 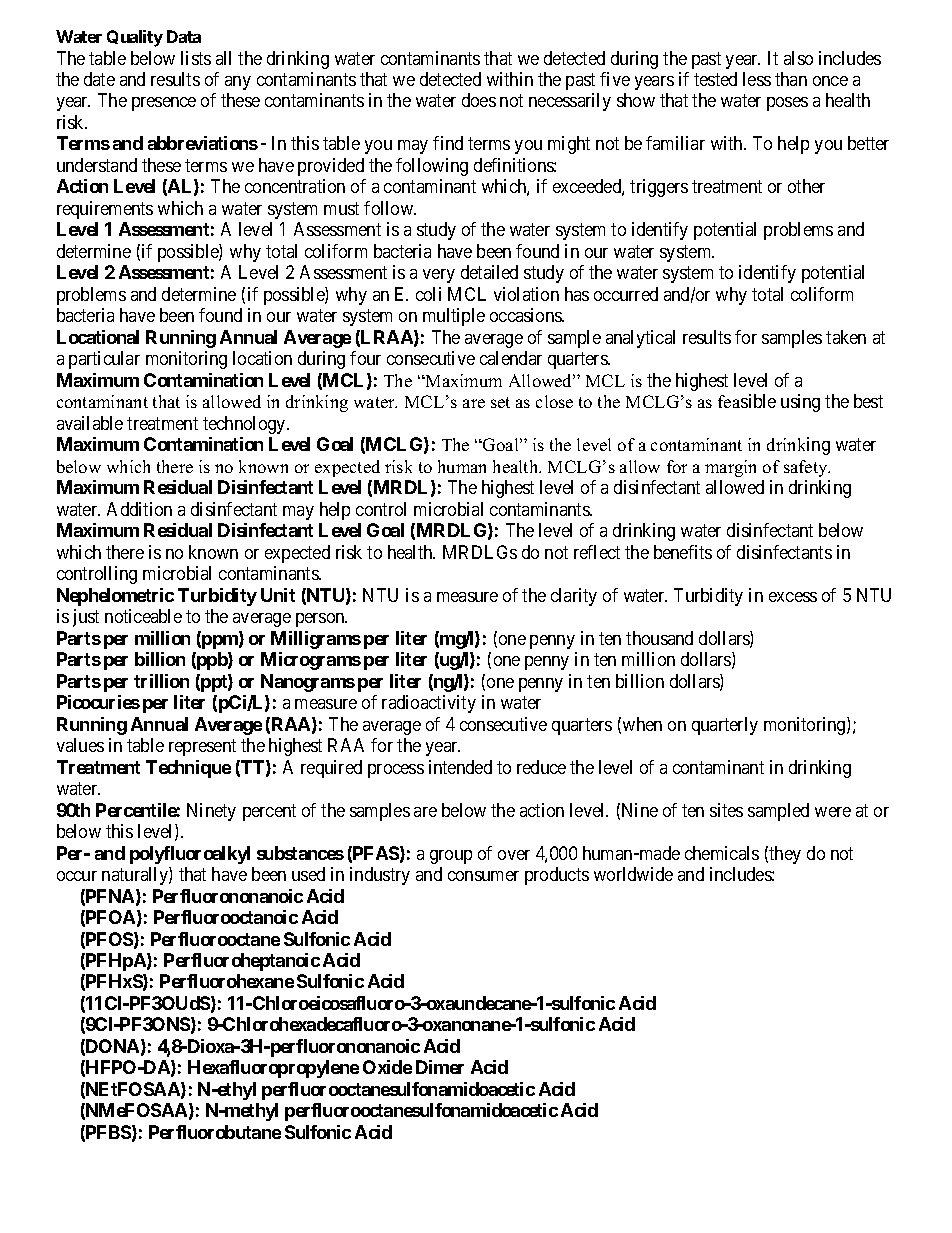 I want to click on multiple, so click(x=454, y=317).
